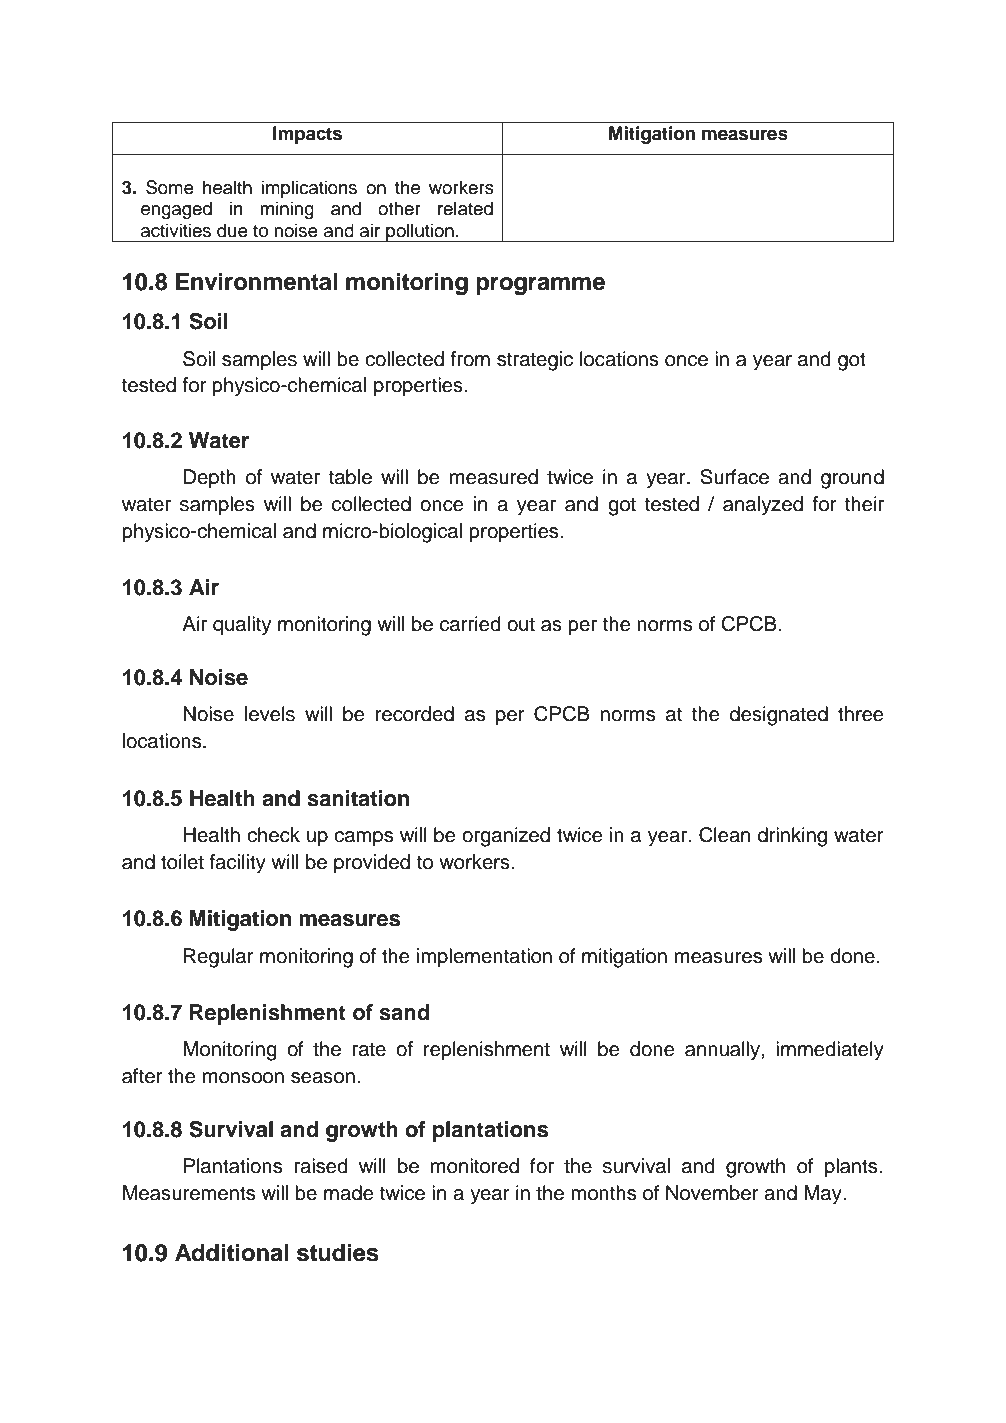  What do you see at coordinates (506, 837) in the page?
I see `organized` at bounding box center [506, 837].
